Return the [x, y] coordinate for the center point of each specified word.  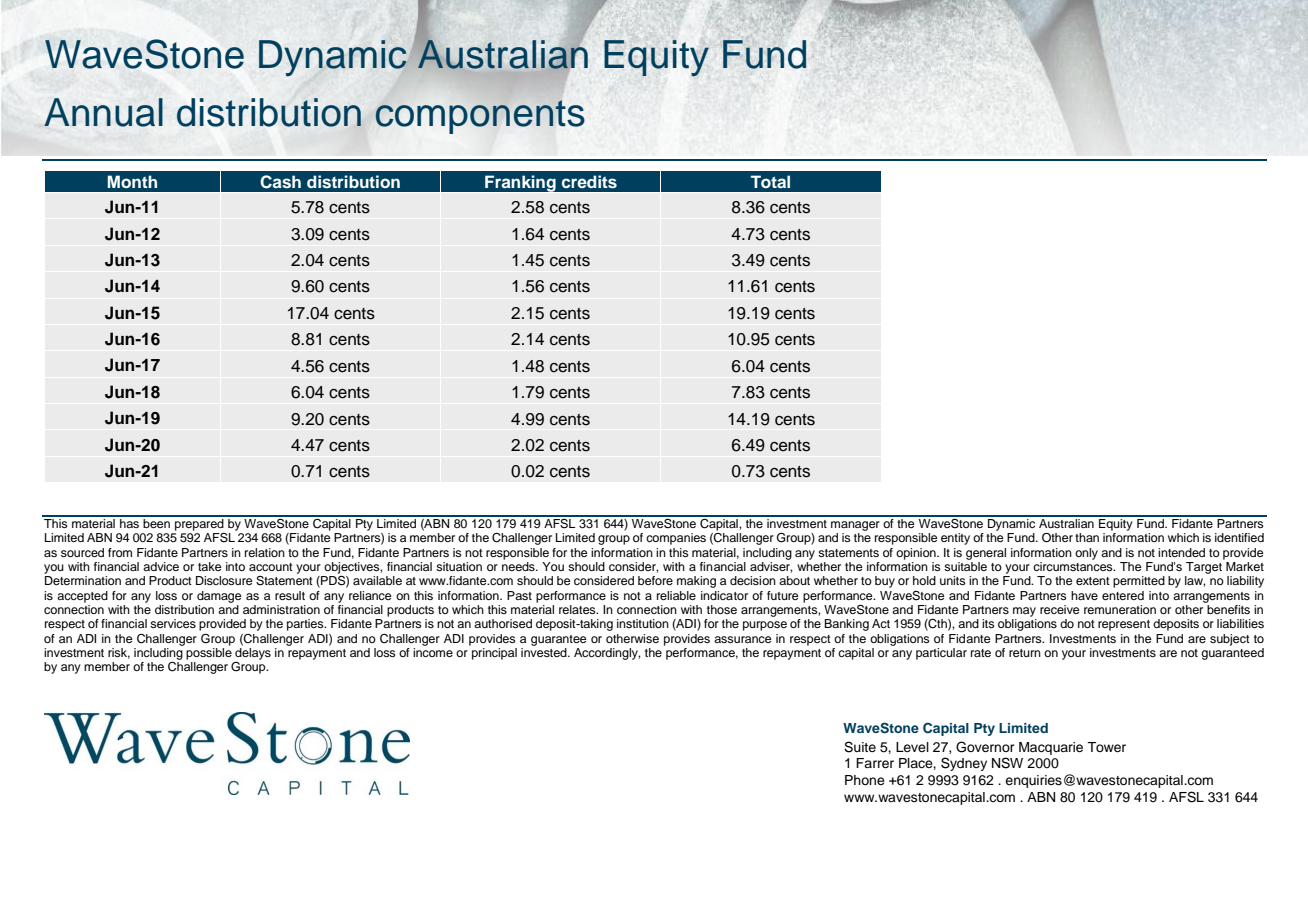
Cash [280, 182]
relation [265, 552]
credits [589, 182]
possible [209, 652]
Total [770, 181]
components [480, 117]
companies [676, 539]
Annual [103, 112]
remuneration [1120, 609]
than [1087, 537]
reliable [676, 595]
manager [855, 526]
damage [219, 597]
